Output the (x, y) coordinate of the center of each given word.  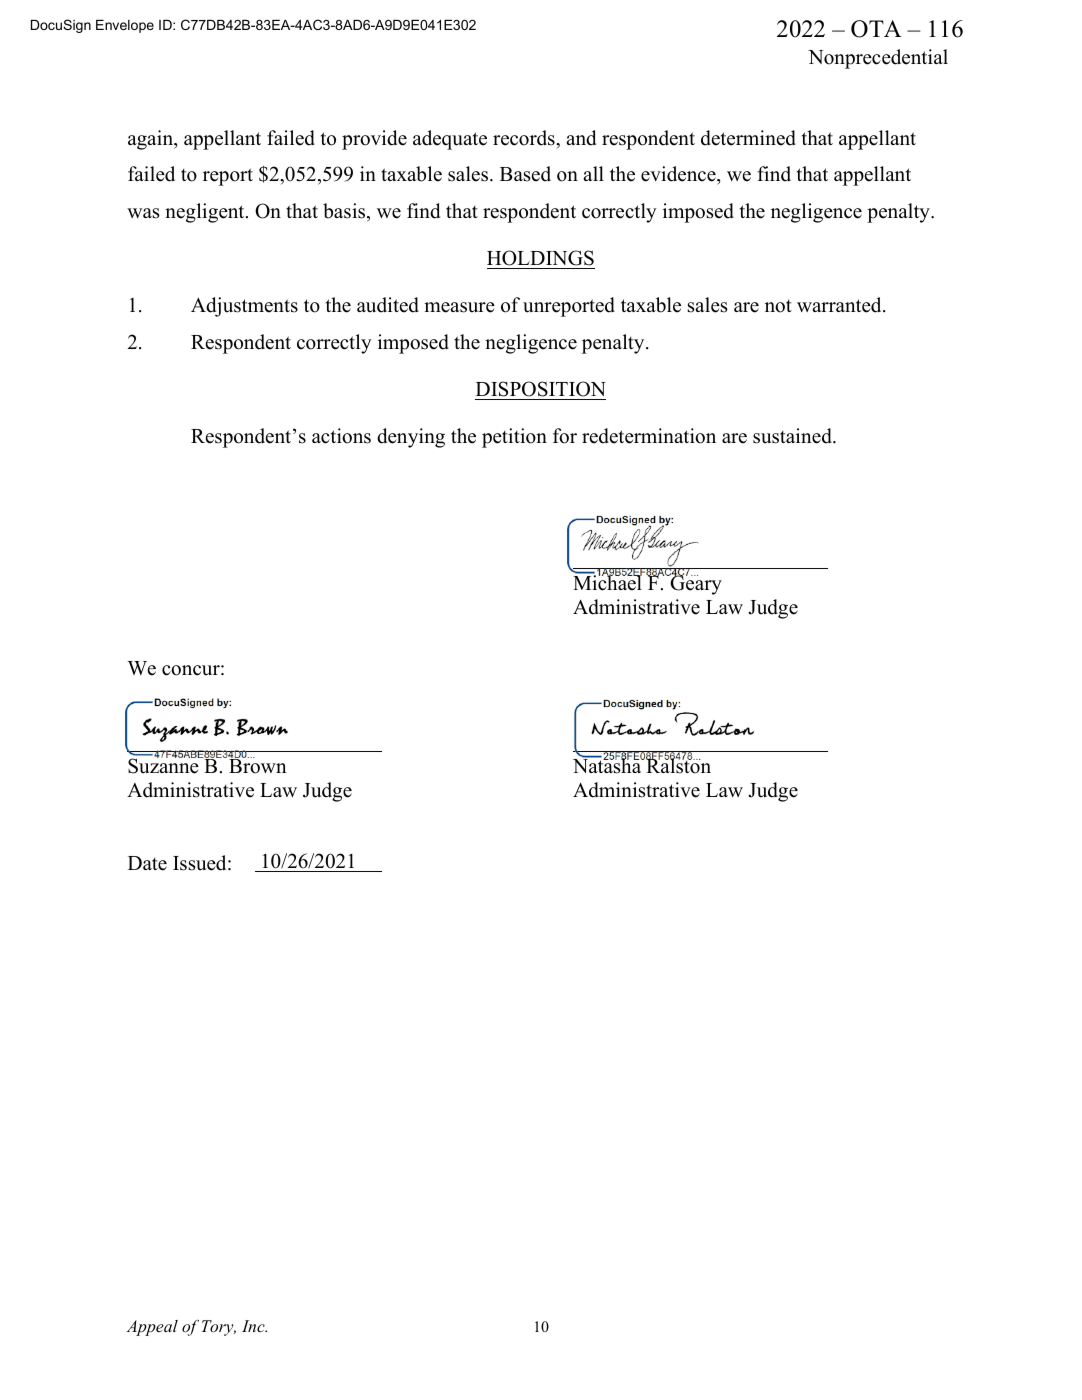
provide (374, 140)
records (525, 138)
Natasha (608, 765)
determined (748, 138)
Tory (219, 1328)
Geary (695, 584)
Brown (258, 765)
